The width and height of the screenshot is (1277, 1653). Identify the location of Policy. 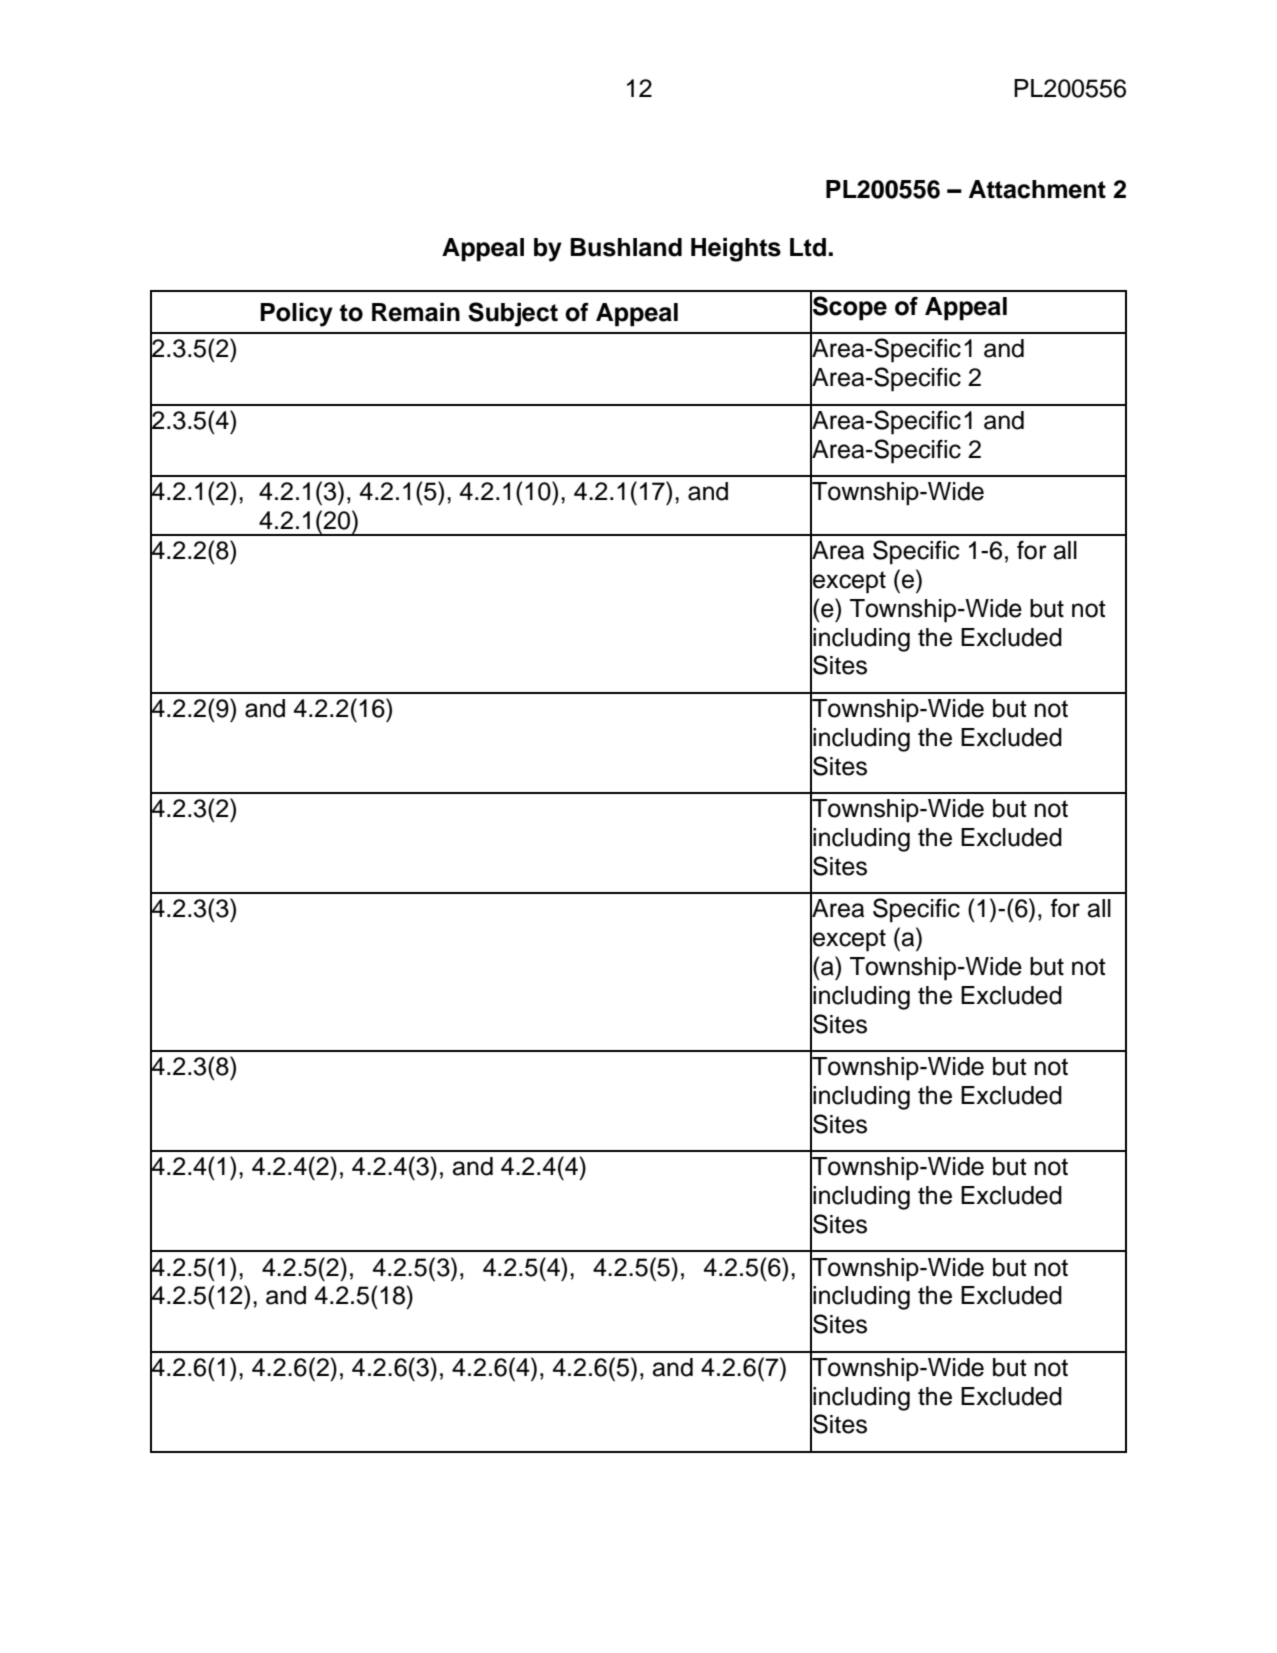
(296, 315).
